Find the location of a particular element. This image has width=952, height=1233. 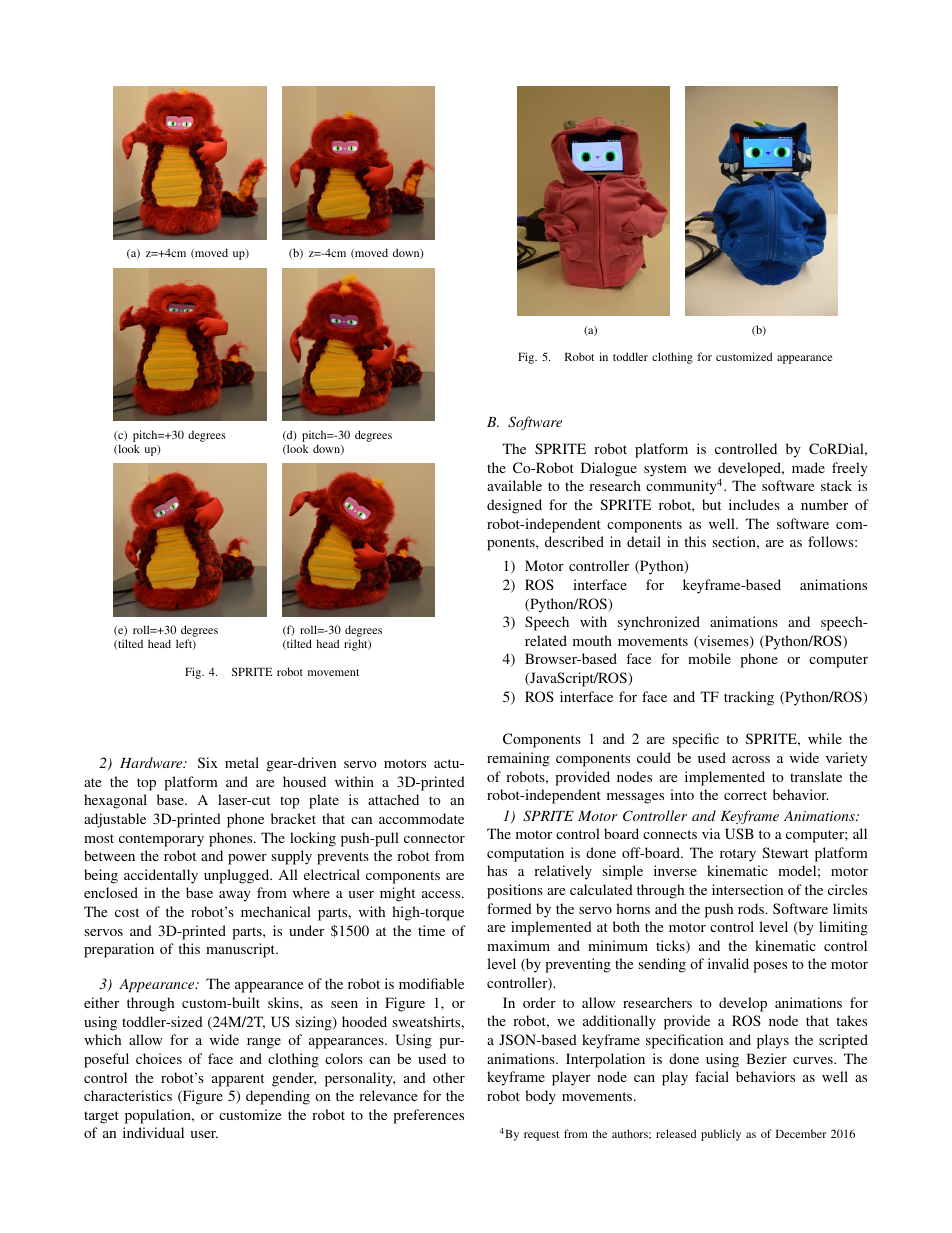

includes is located at coordinates (754, 504).
